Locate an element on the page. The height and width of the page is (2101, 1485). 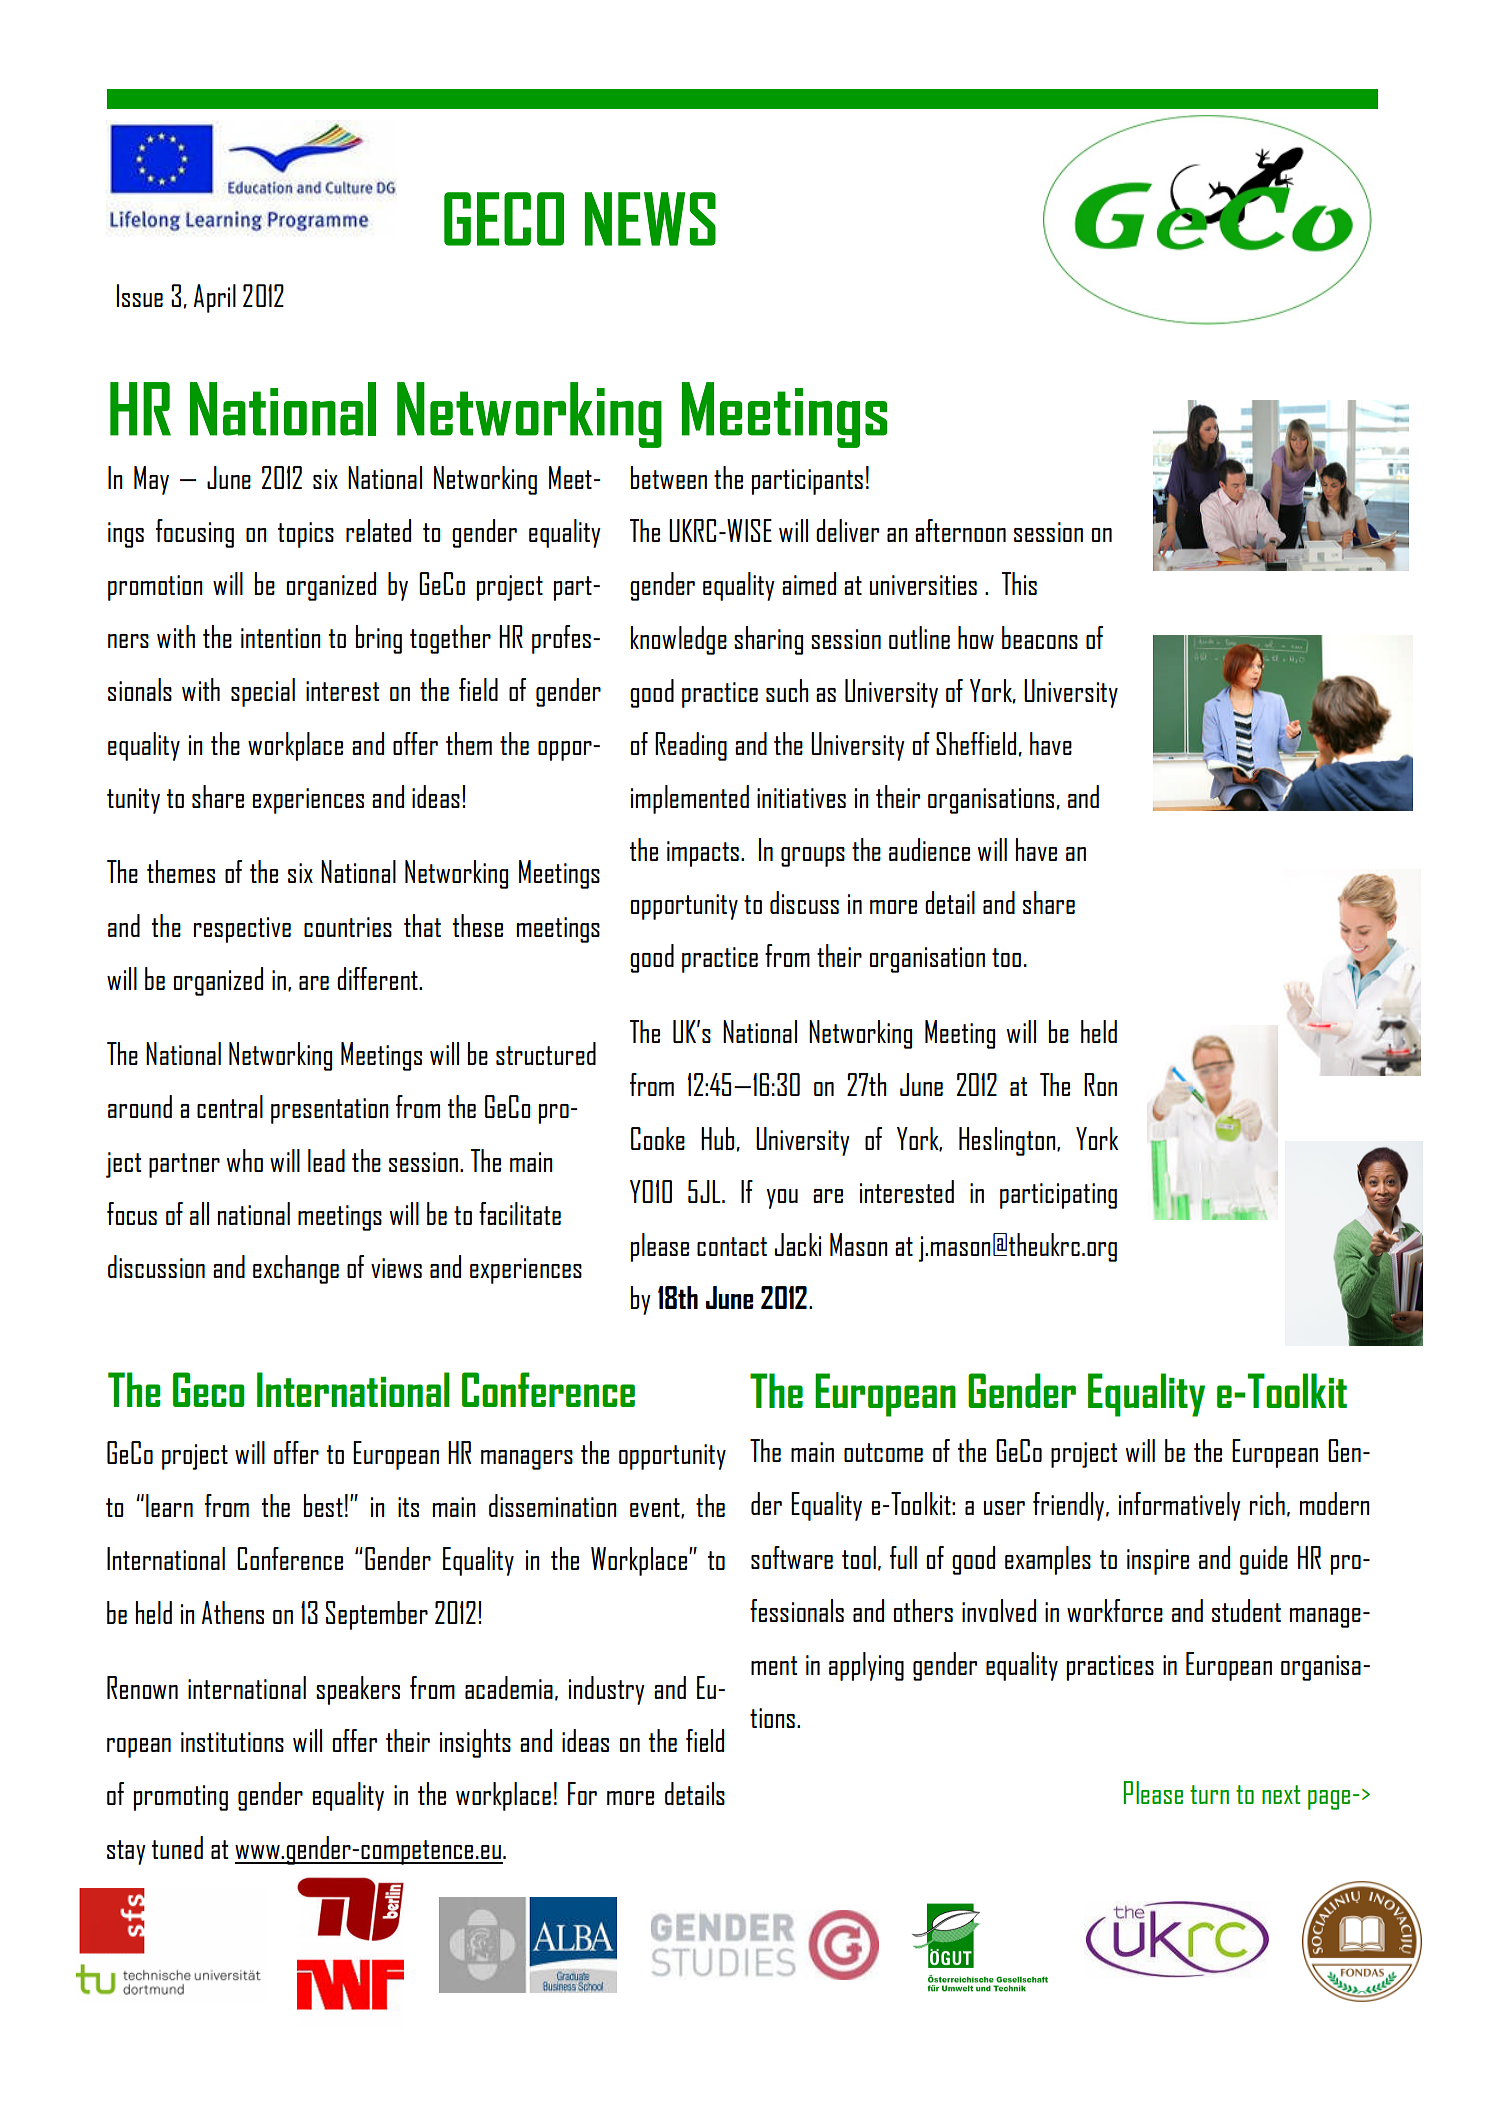
April is located at coordinates (215, 298).
